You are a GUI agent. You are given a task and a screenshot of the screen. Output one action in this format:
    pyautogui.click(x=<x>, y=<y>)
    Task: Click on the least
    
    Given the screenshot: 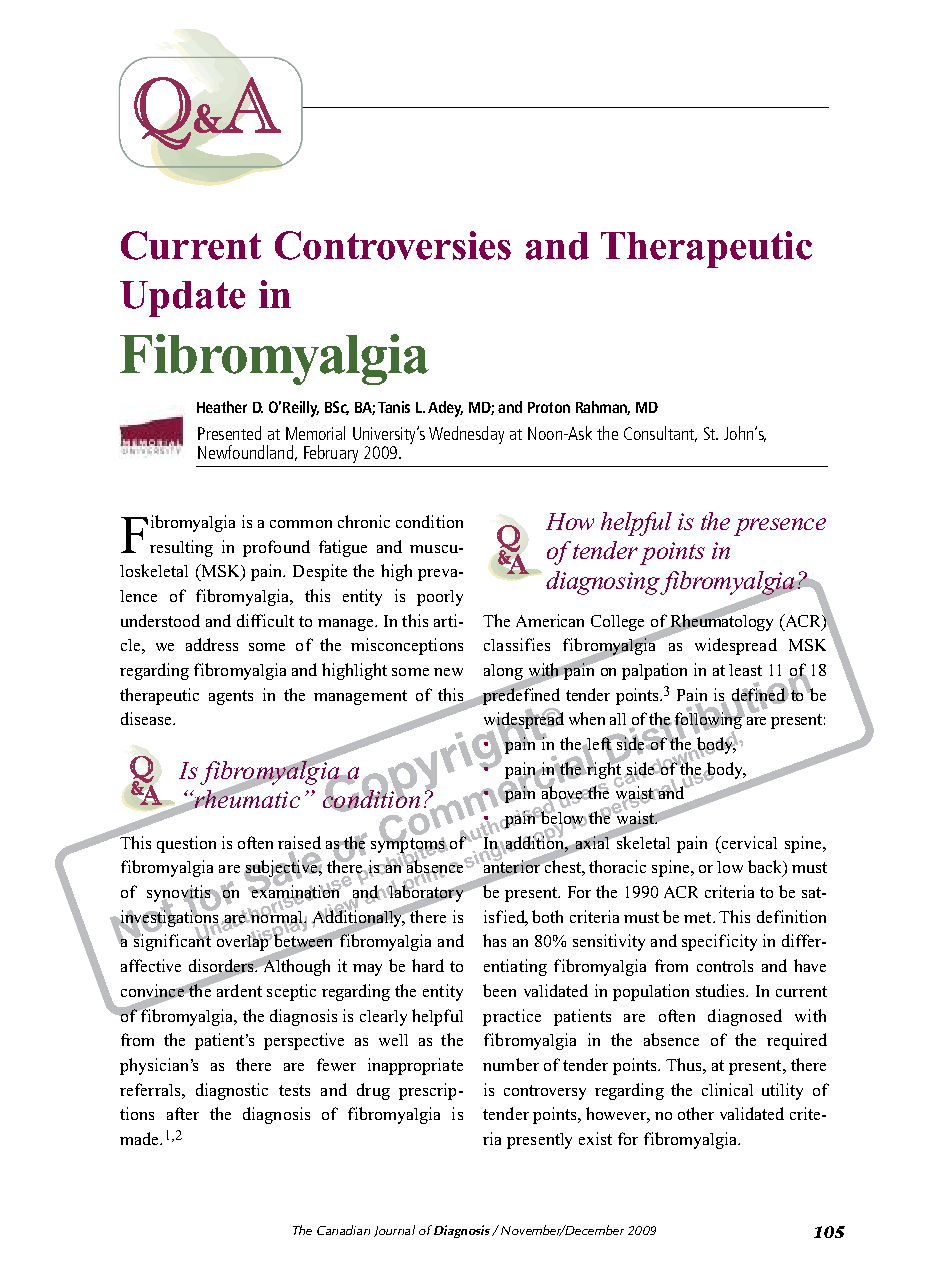 What is the action you would take?
    pyautogui.click(x=745, y=670)
